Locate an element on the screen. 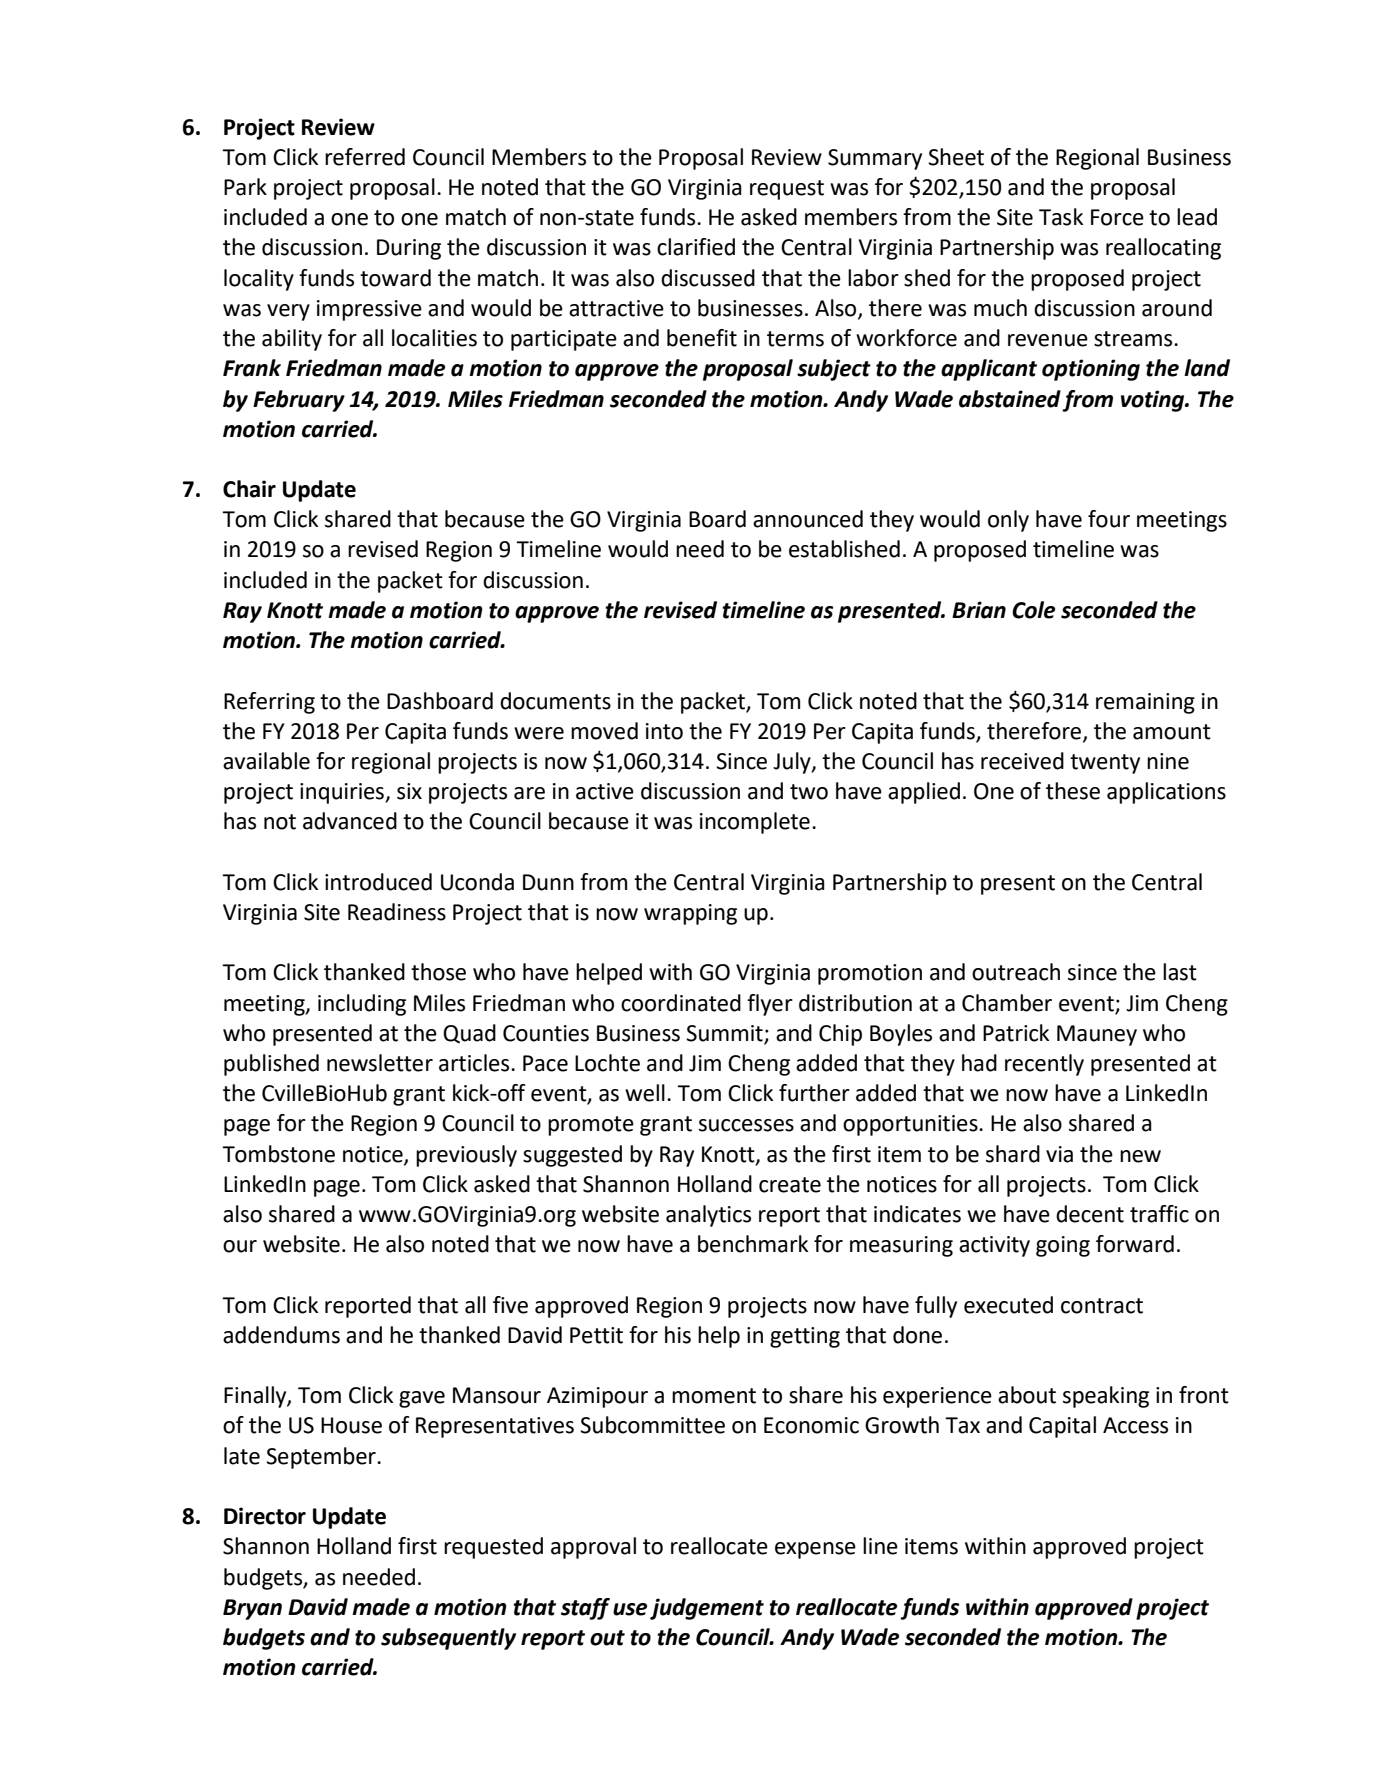  referred is located at coordinates (365, 157).
